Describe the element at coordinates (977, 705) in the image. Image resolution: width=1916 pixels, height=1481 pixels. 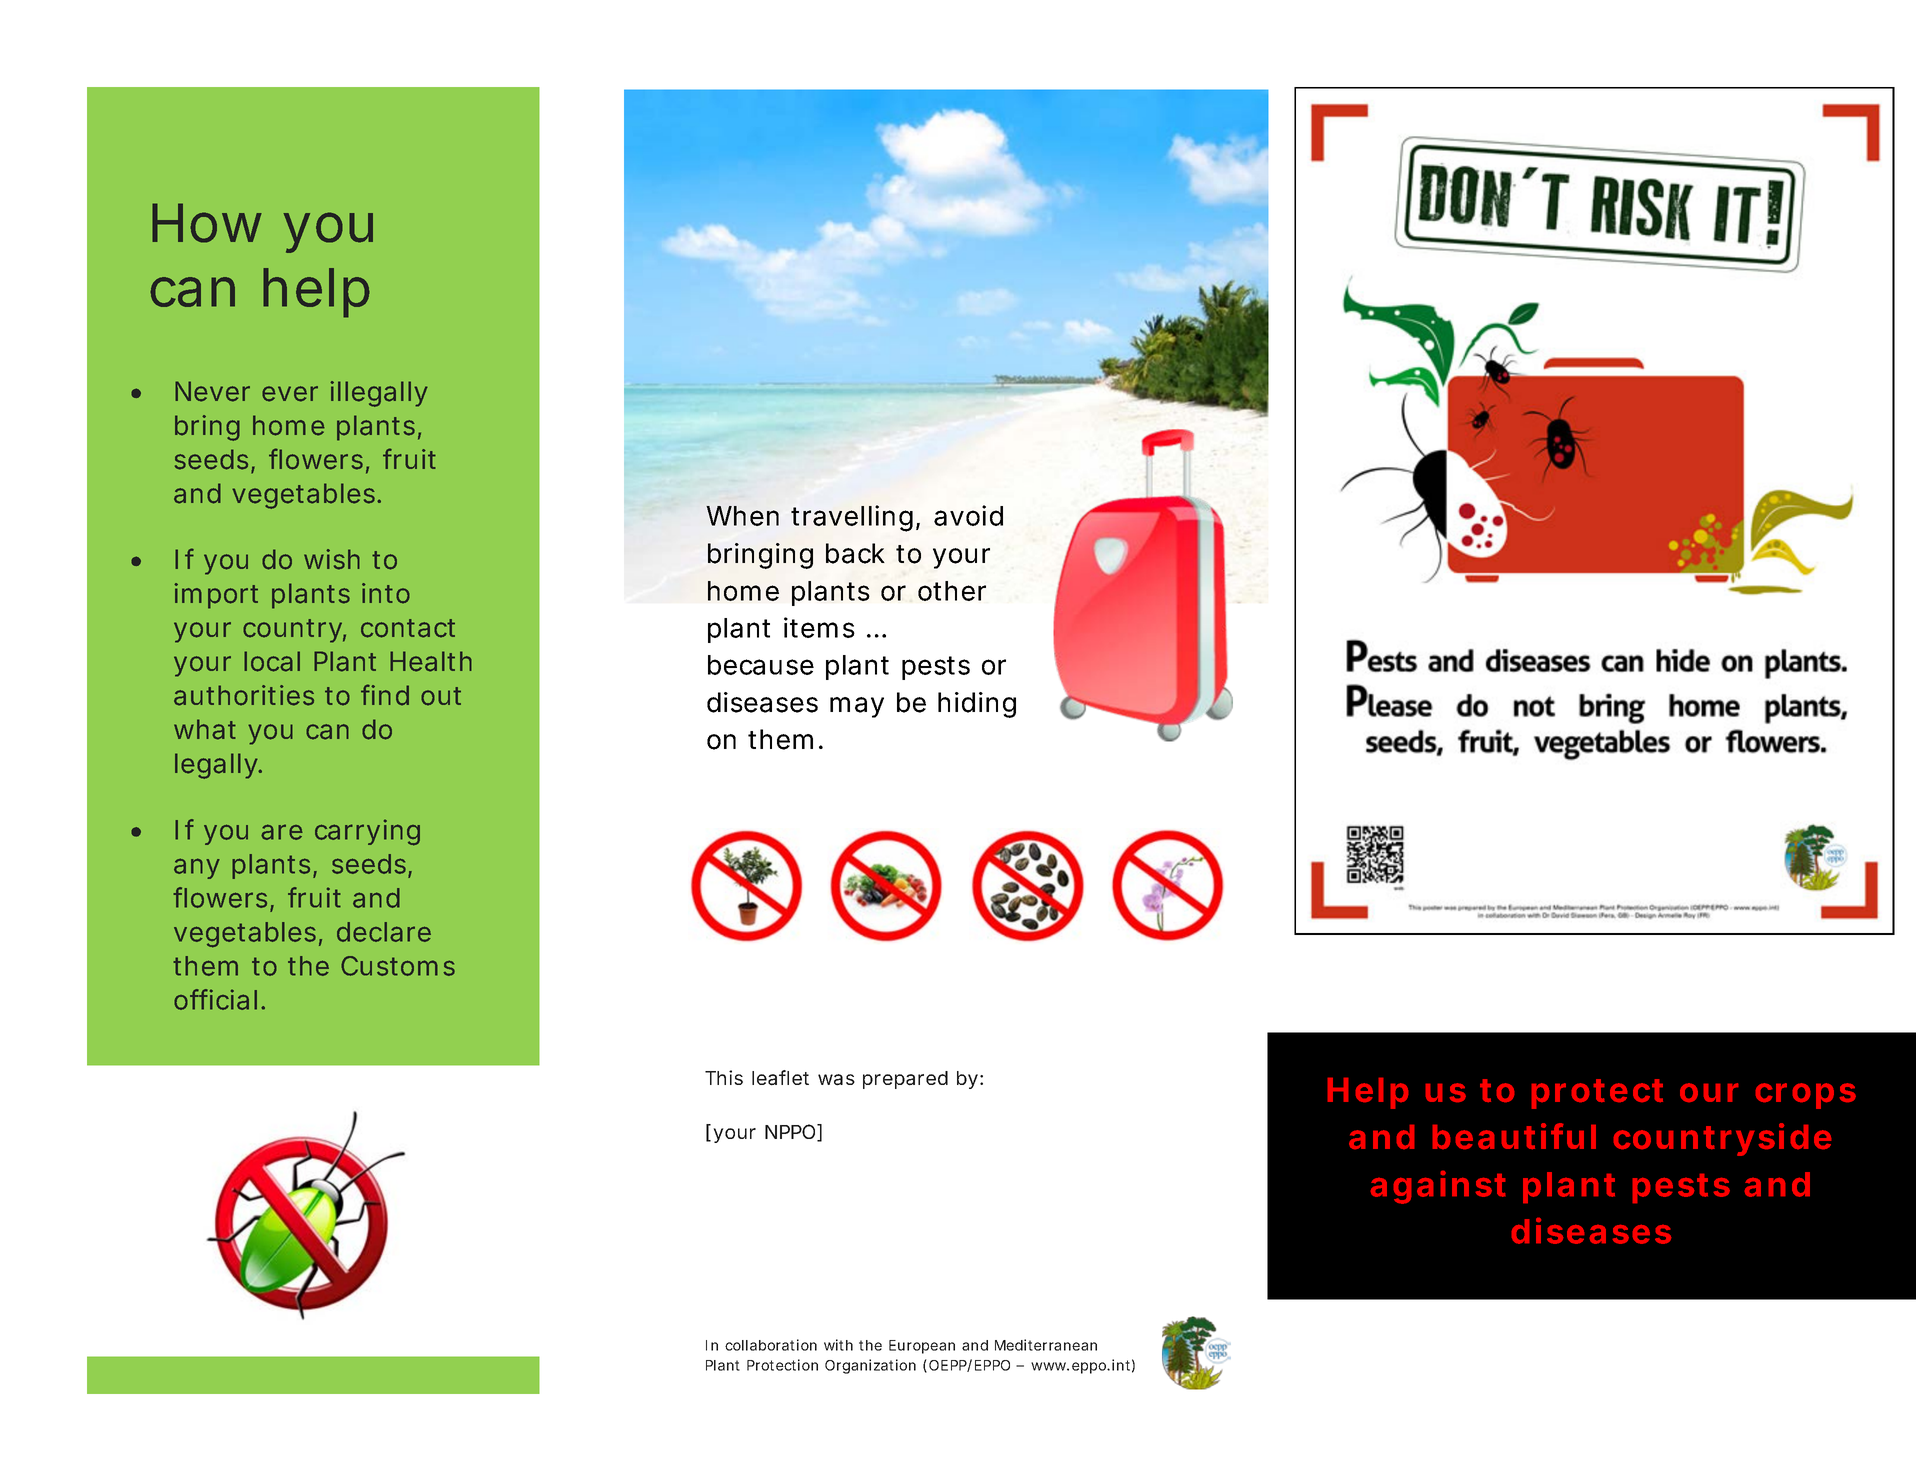
I see `hiding` at that location.
